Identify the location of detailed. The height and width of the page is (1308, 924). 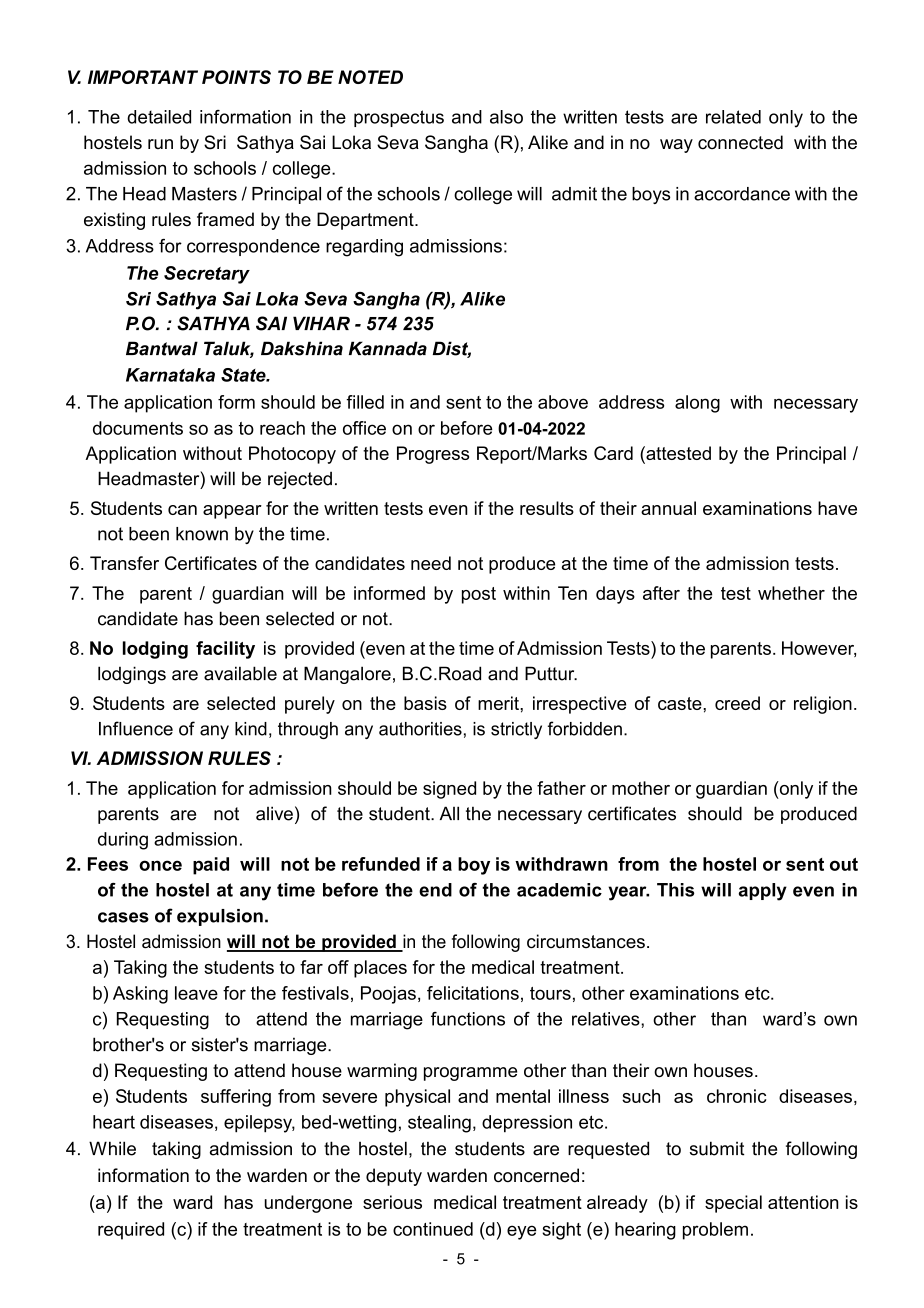
(159, 117).
